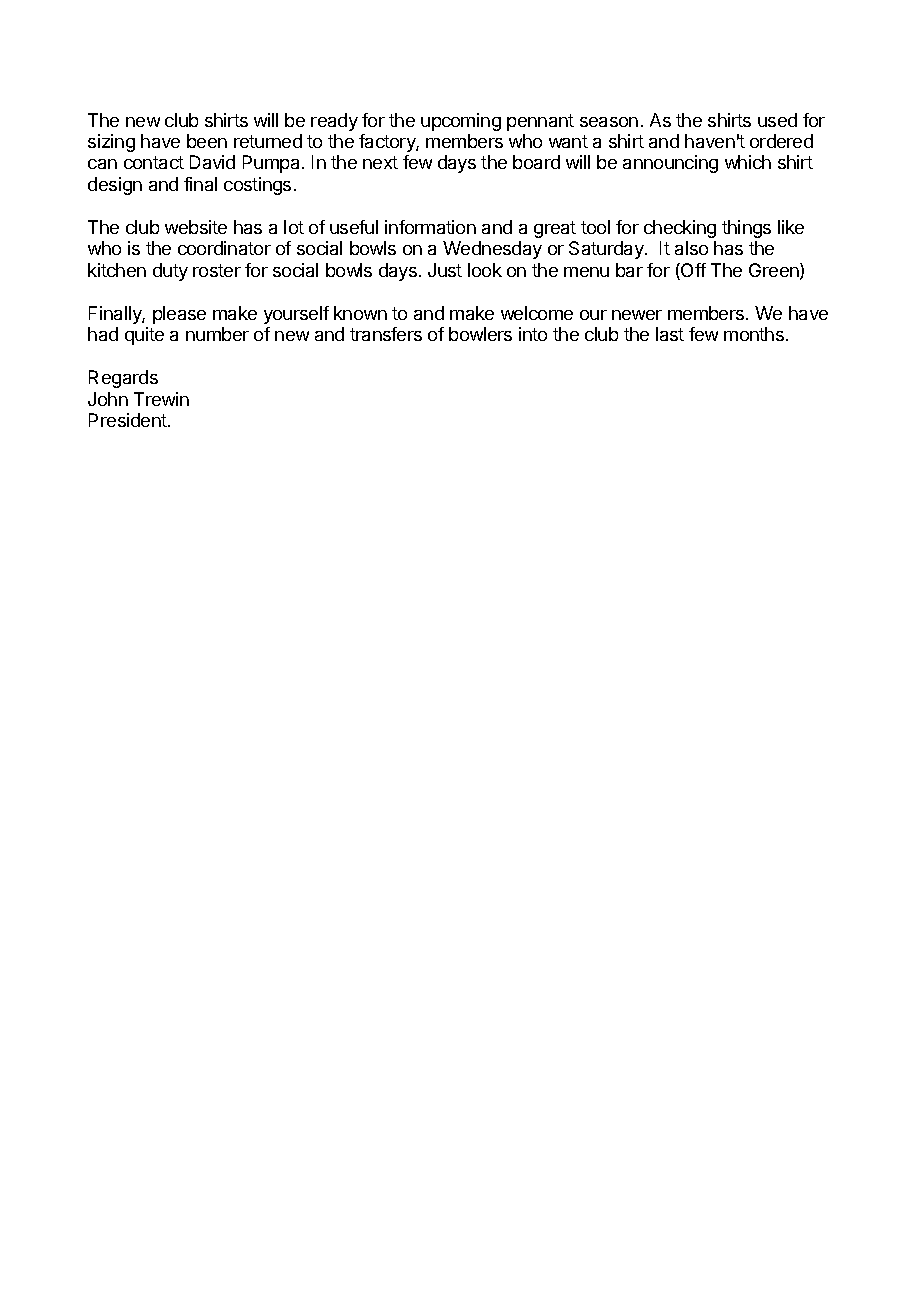 The image size is (924, 1309). I want to click on checking, so click(680, 229).
